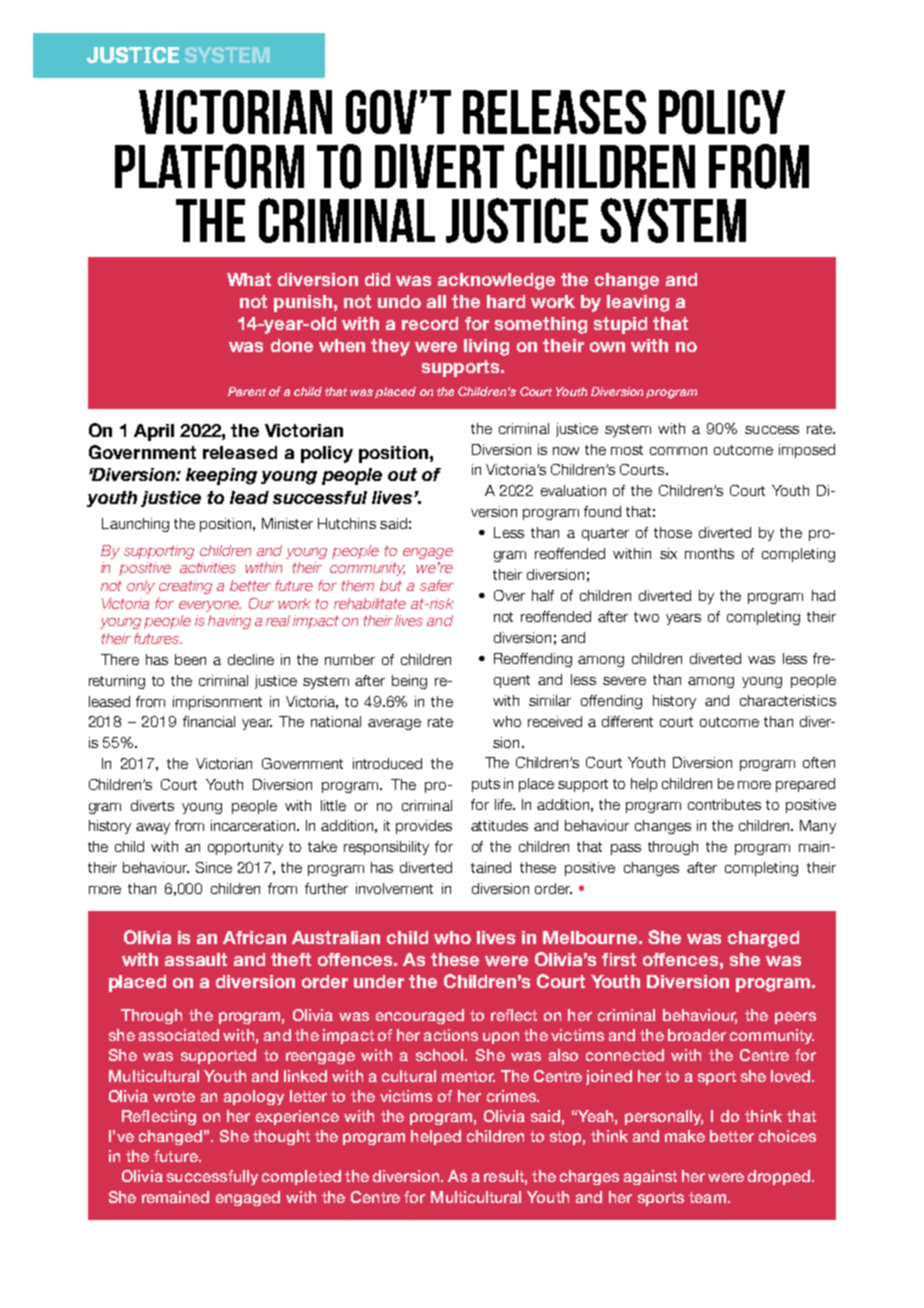 This page has width=924, height=1308. I want to click on crimes, so click(512, 1096).
